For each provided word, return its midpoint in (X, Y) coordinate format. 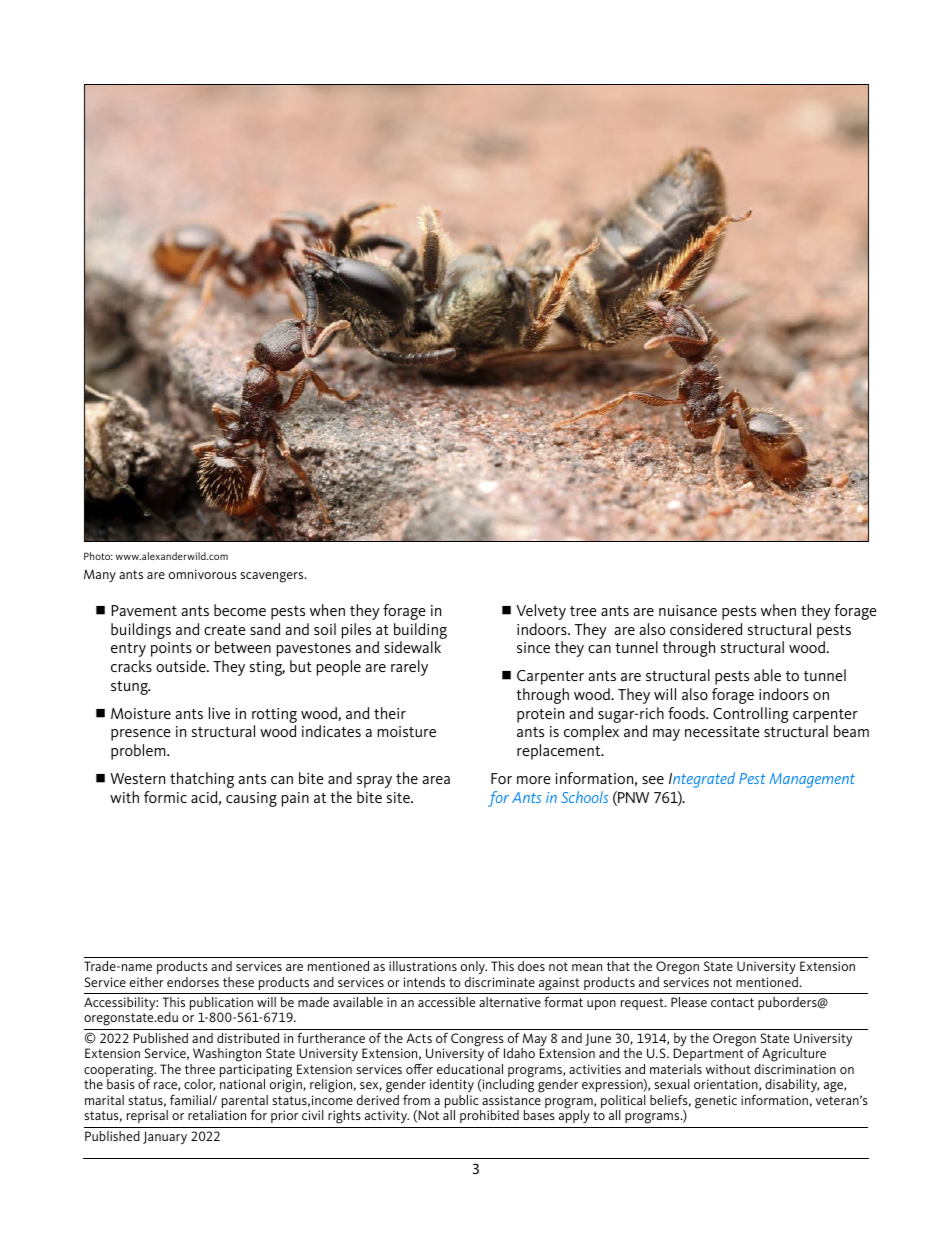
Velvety (541, 612)
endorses (193, 982)
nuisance (688, 610)
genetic (716, 1102)
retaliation (217, 1115)
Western (137, 778)
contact (732, 1002)
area (436, 780)
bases (539, 1115)
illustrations (423, 966)
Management (812, 780)
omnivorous (203, 574)
